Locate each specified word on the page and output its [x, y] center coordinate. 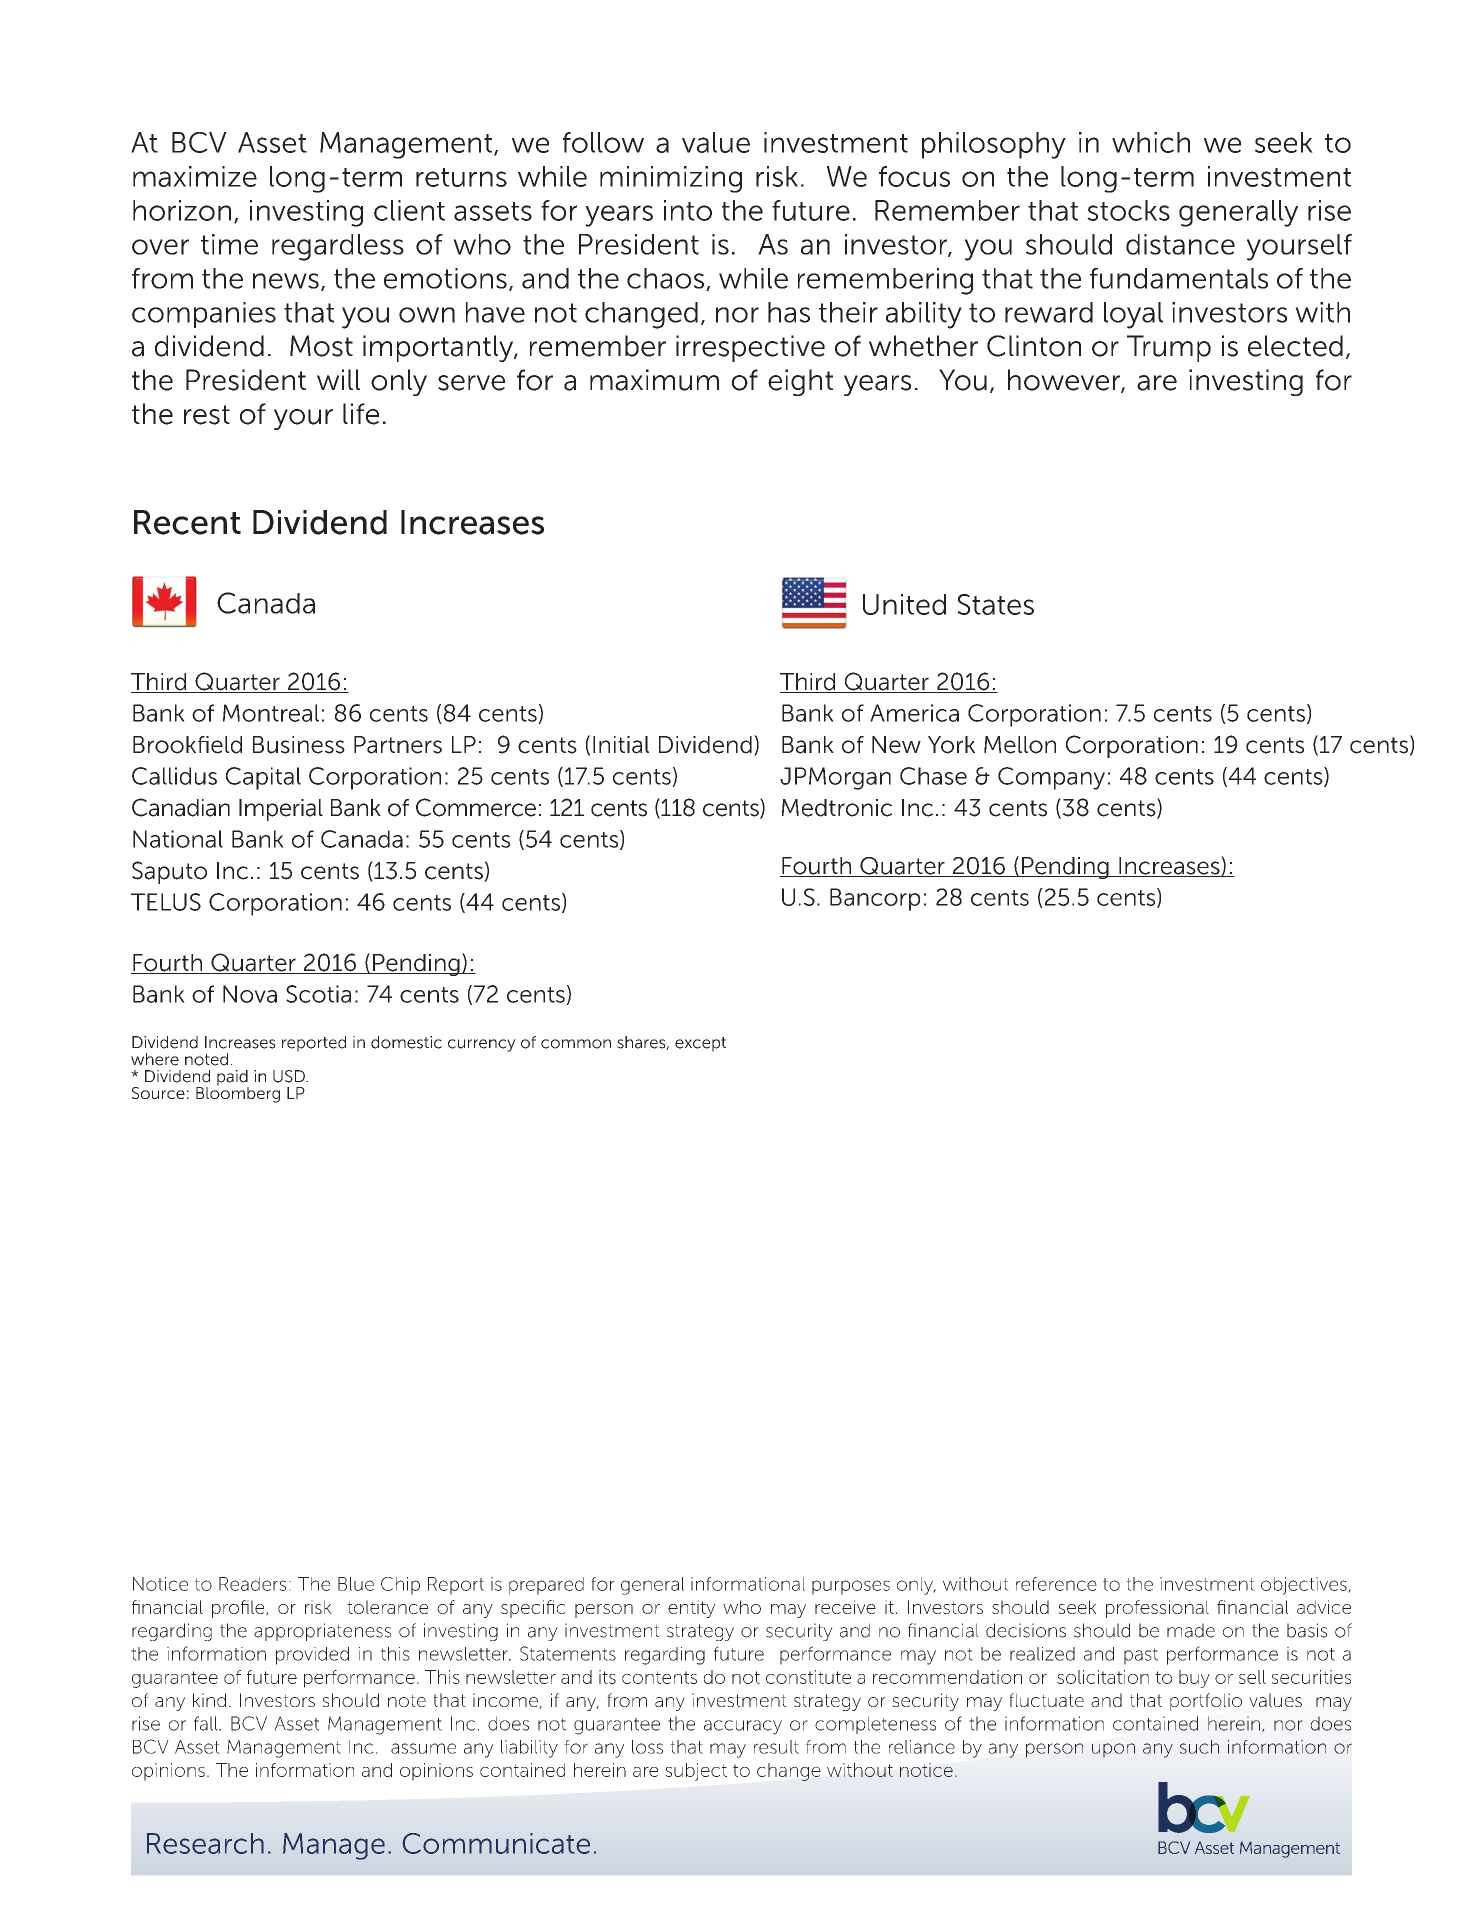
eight [800, 382]
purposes [851, 1587]
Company [1051, 778]
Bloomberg [238, 1094]
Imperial [281, 810]
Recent [187, 522]
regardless [338, 247]
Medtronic [837, 808]
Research [205, 1843]
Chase [933, 776]
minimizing [671, 179]
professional [1157, 1609]
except [700, 1044]
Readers [252, 1584]
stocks [1128, 210]
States [995, 604]
